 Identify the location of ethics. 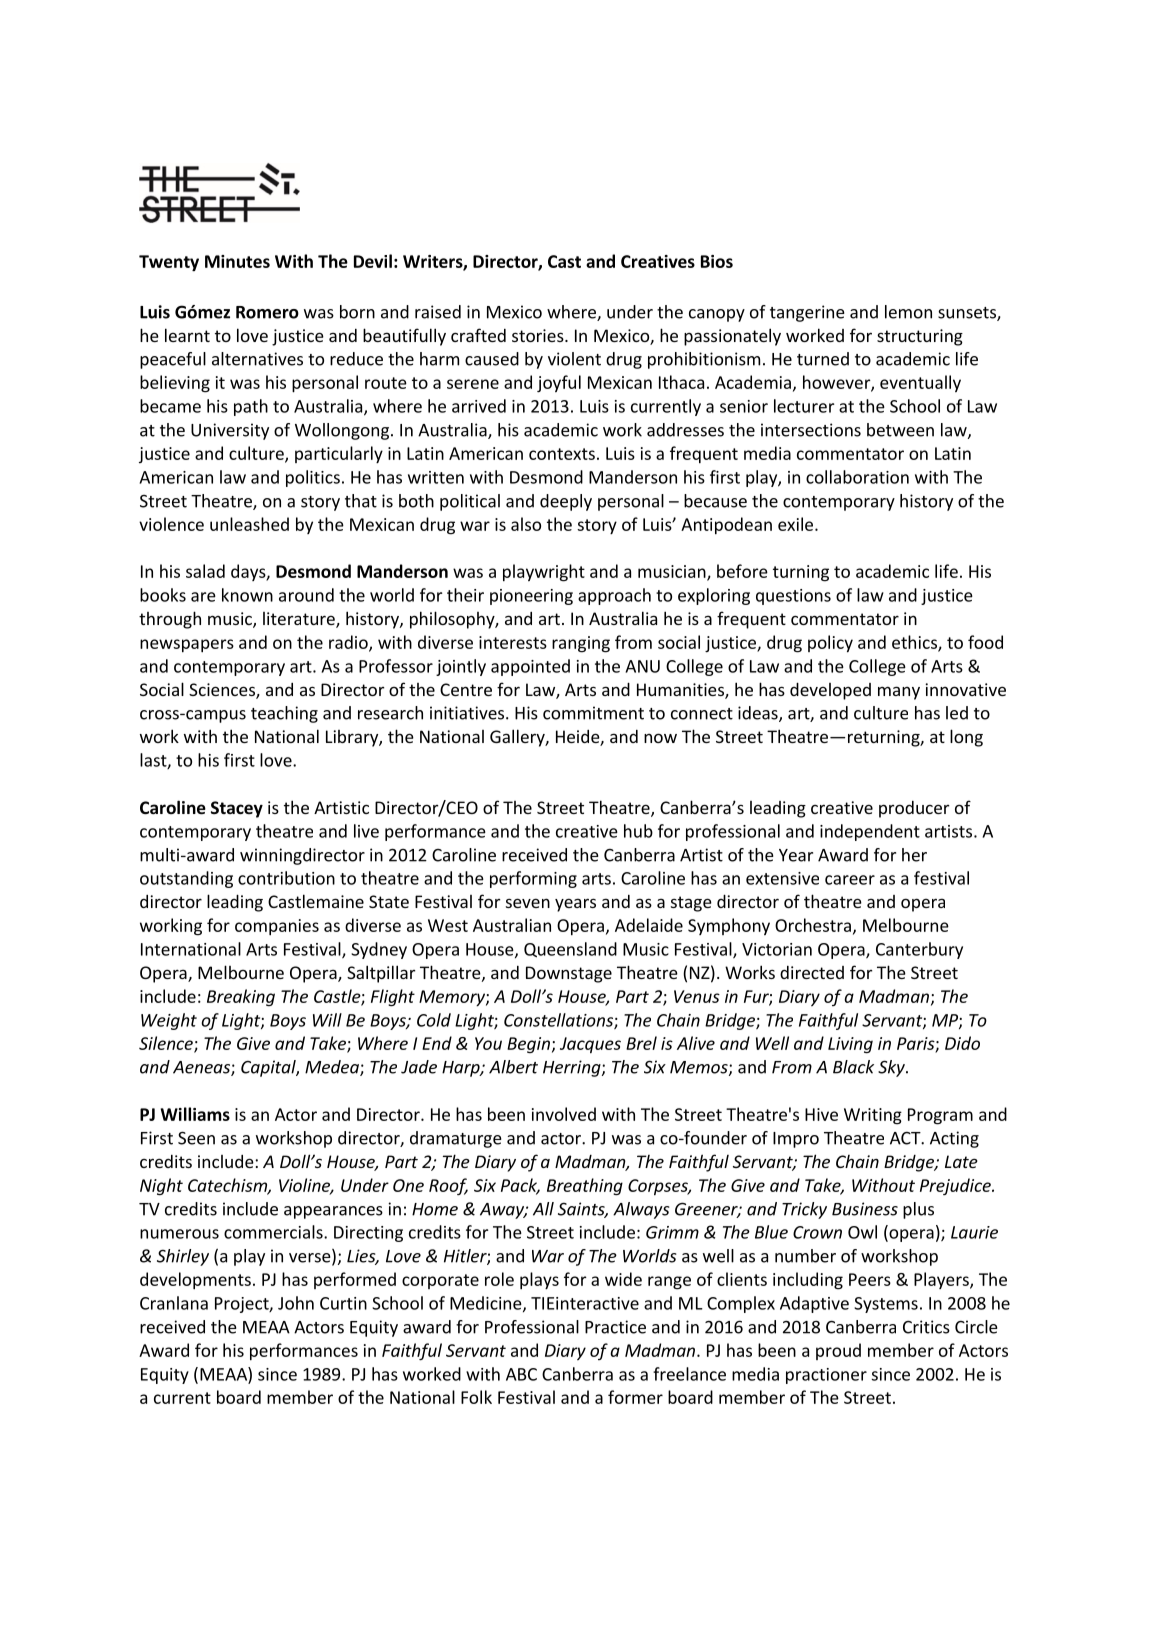
(915, 643).
